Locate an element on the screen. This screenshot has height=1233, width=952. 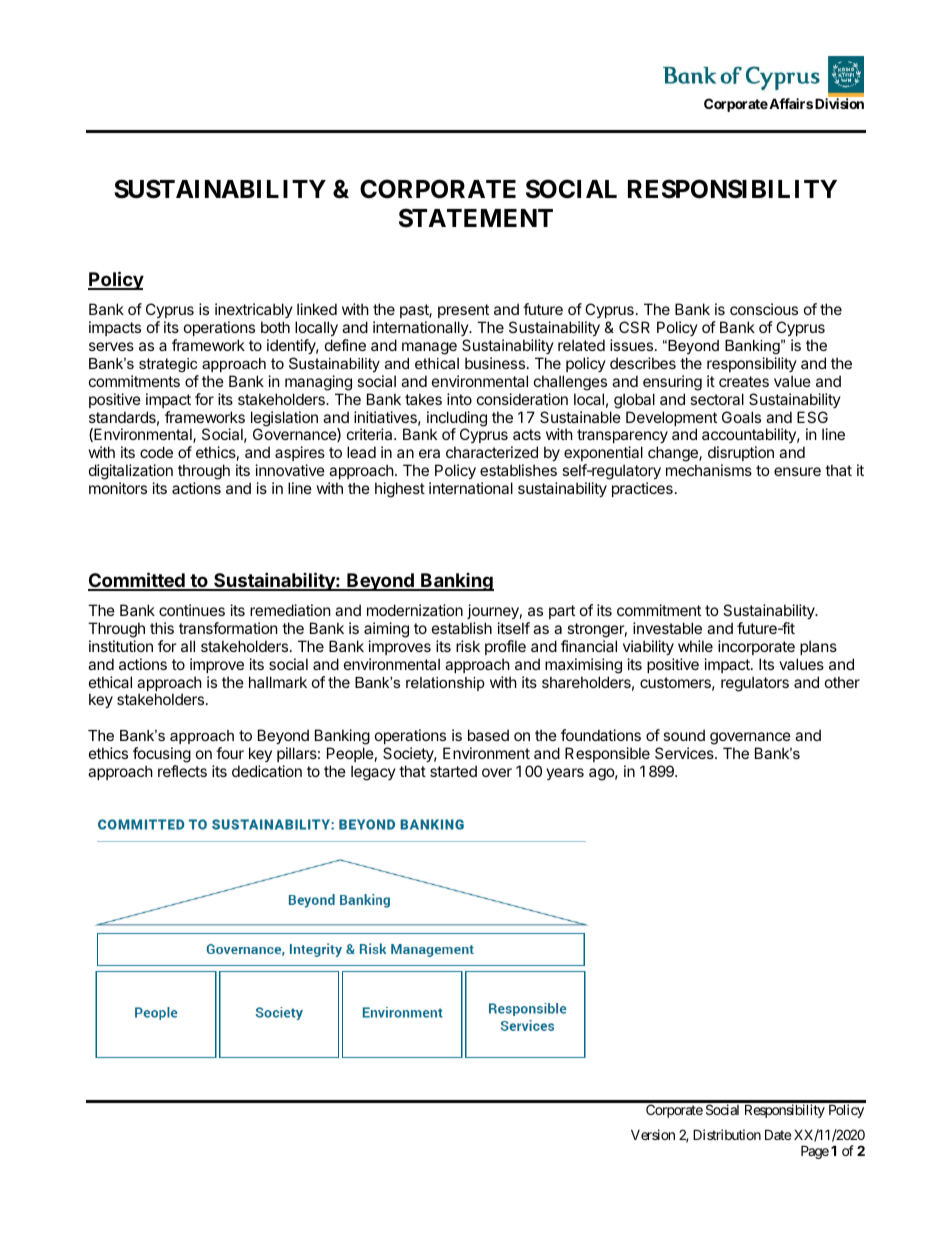
Version is located at coordinates (653, 1134).
